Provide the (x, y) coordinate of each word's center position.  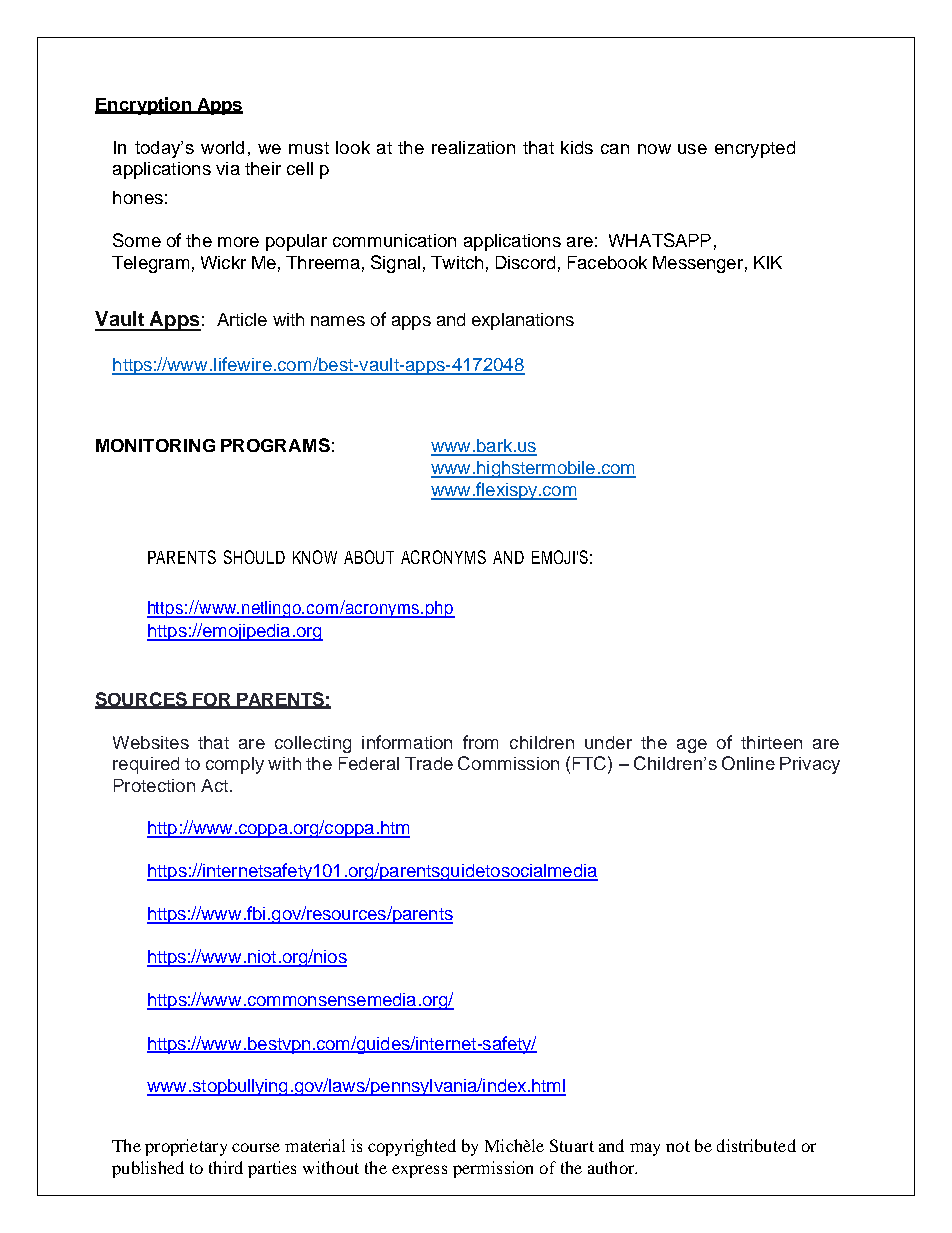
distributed (756, 1145)
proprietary (186, 1147)
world (222, 147)
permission (493, 1169)
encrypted (755, 149)
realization (473, 147)
